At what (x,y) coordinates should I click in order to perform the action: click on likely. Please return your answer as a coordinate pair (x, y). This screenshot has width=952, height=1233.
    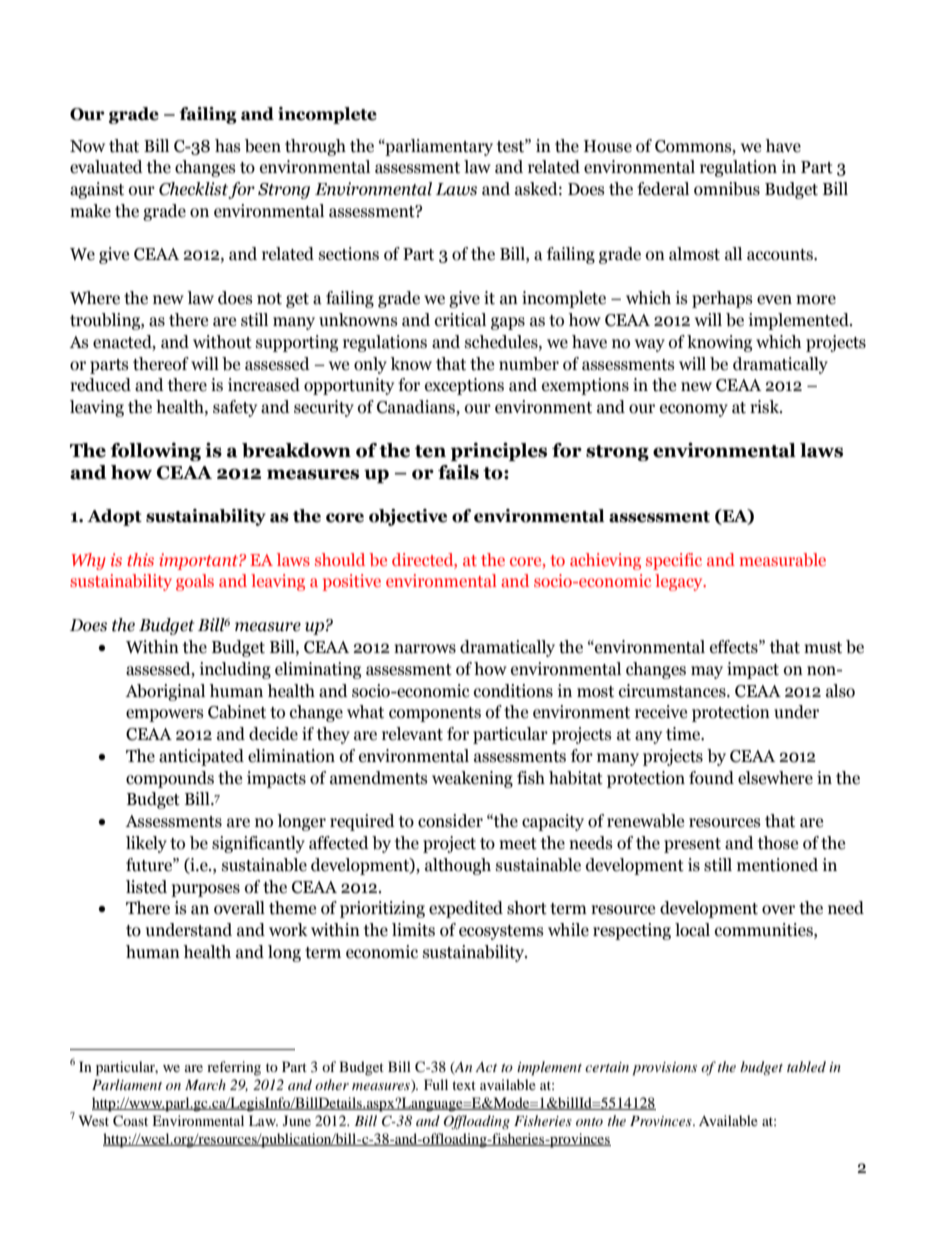
    Looking at the image, I should click on (146, 844).
